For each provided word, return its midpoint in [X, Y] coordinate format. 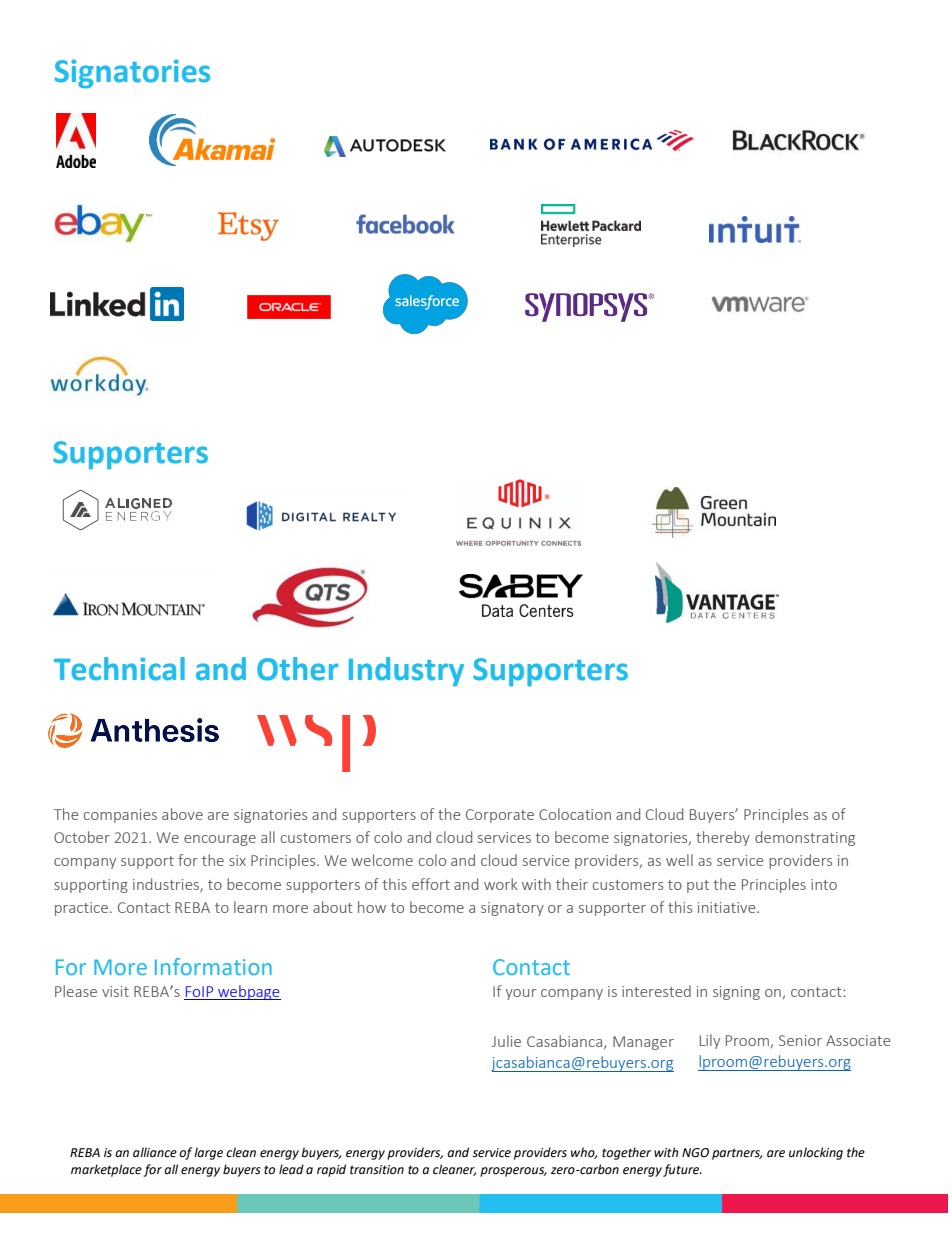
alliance [155, 1152]
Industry [406, 671]
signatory [512, 909]
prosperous [513, 1172]
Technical [119, 669]
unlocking [816, 1153]
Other [297, 669]
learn [250, 907]
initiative [728, 907]
